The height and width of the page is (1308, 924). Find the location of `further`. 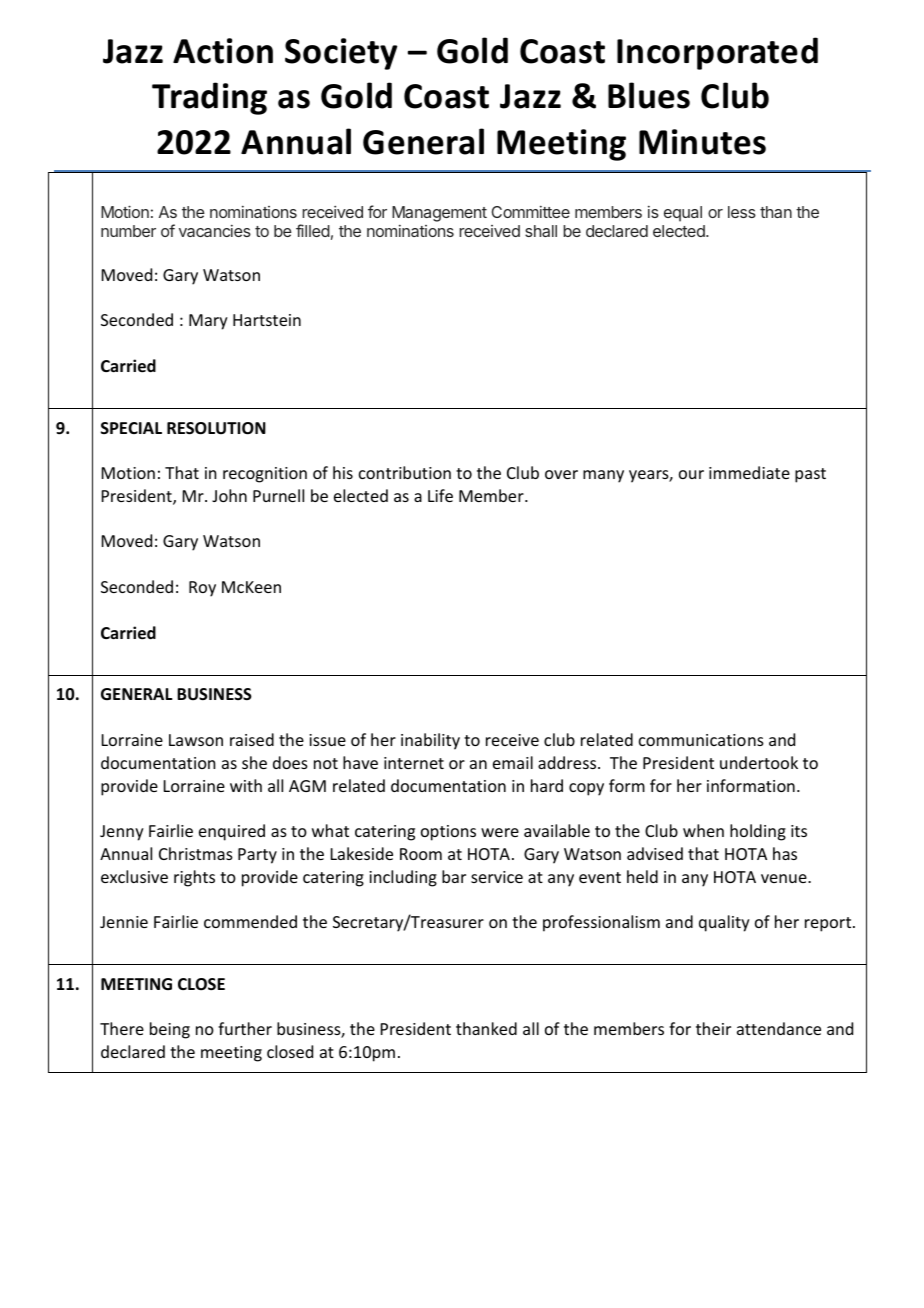

further is located at coordinates (245, 1028).
